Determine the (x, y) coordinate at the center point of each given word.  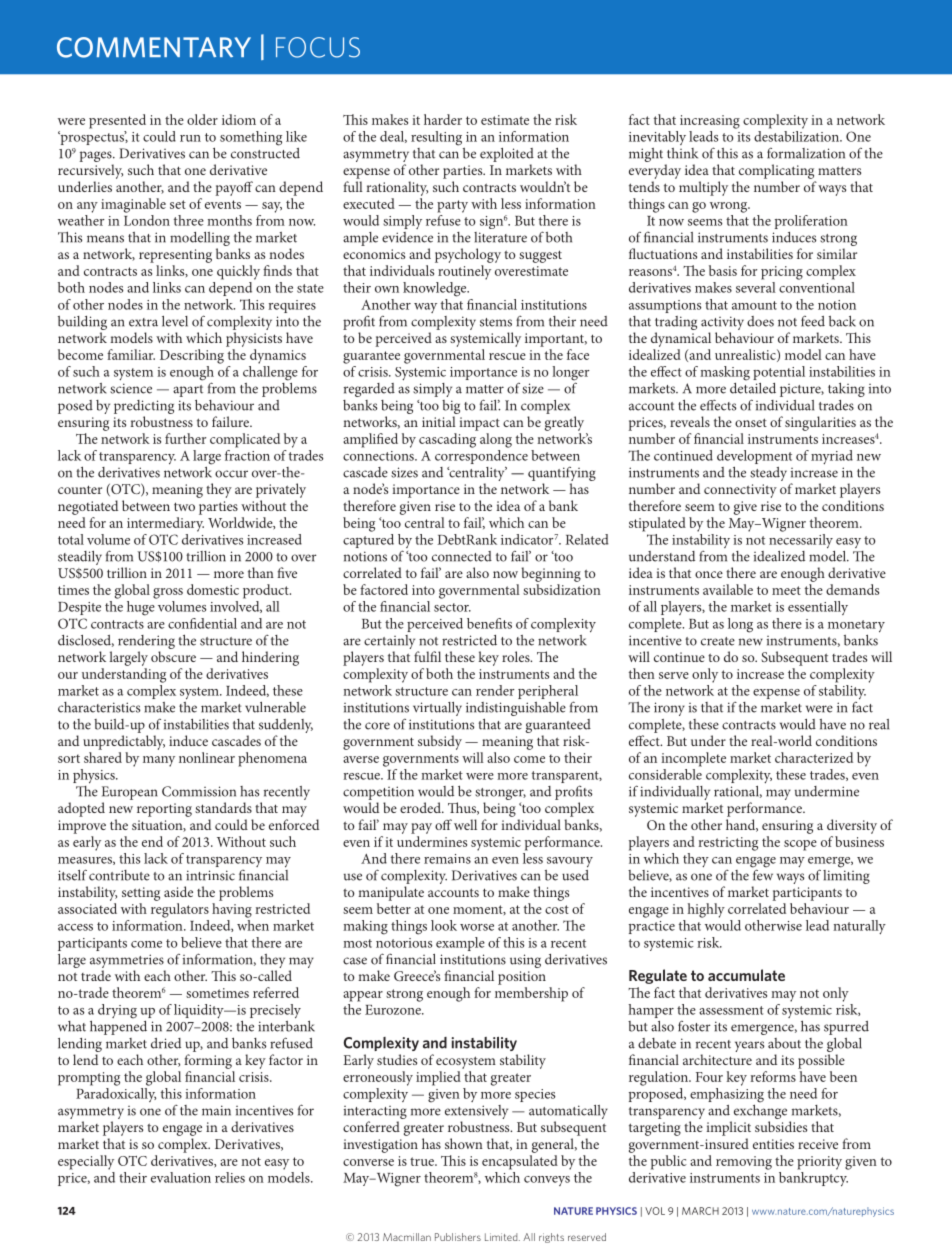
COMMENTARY (154, 47)
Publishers (458, 1237)
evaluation (181, 1177)
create (718, 641)
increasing (710, 122)
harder (443, 119)
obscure (173, 656)
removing (744, 1163)
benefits (489, 623)
